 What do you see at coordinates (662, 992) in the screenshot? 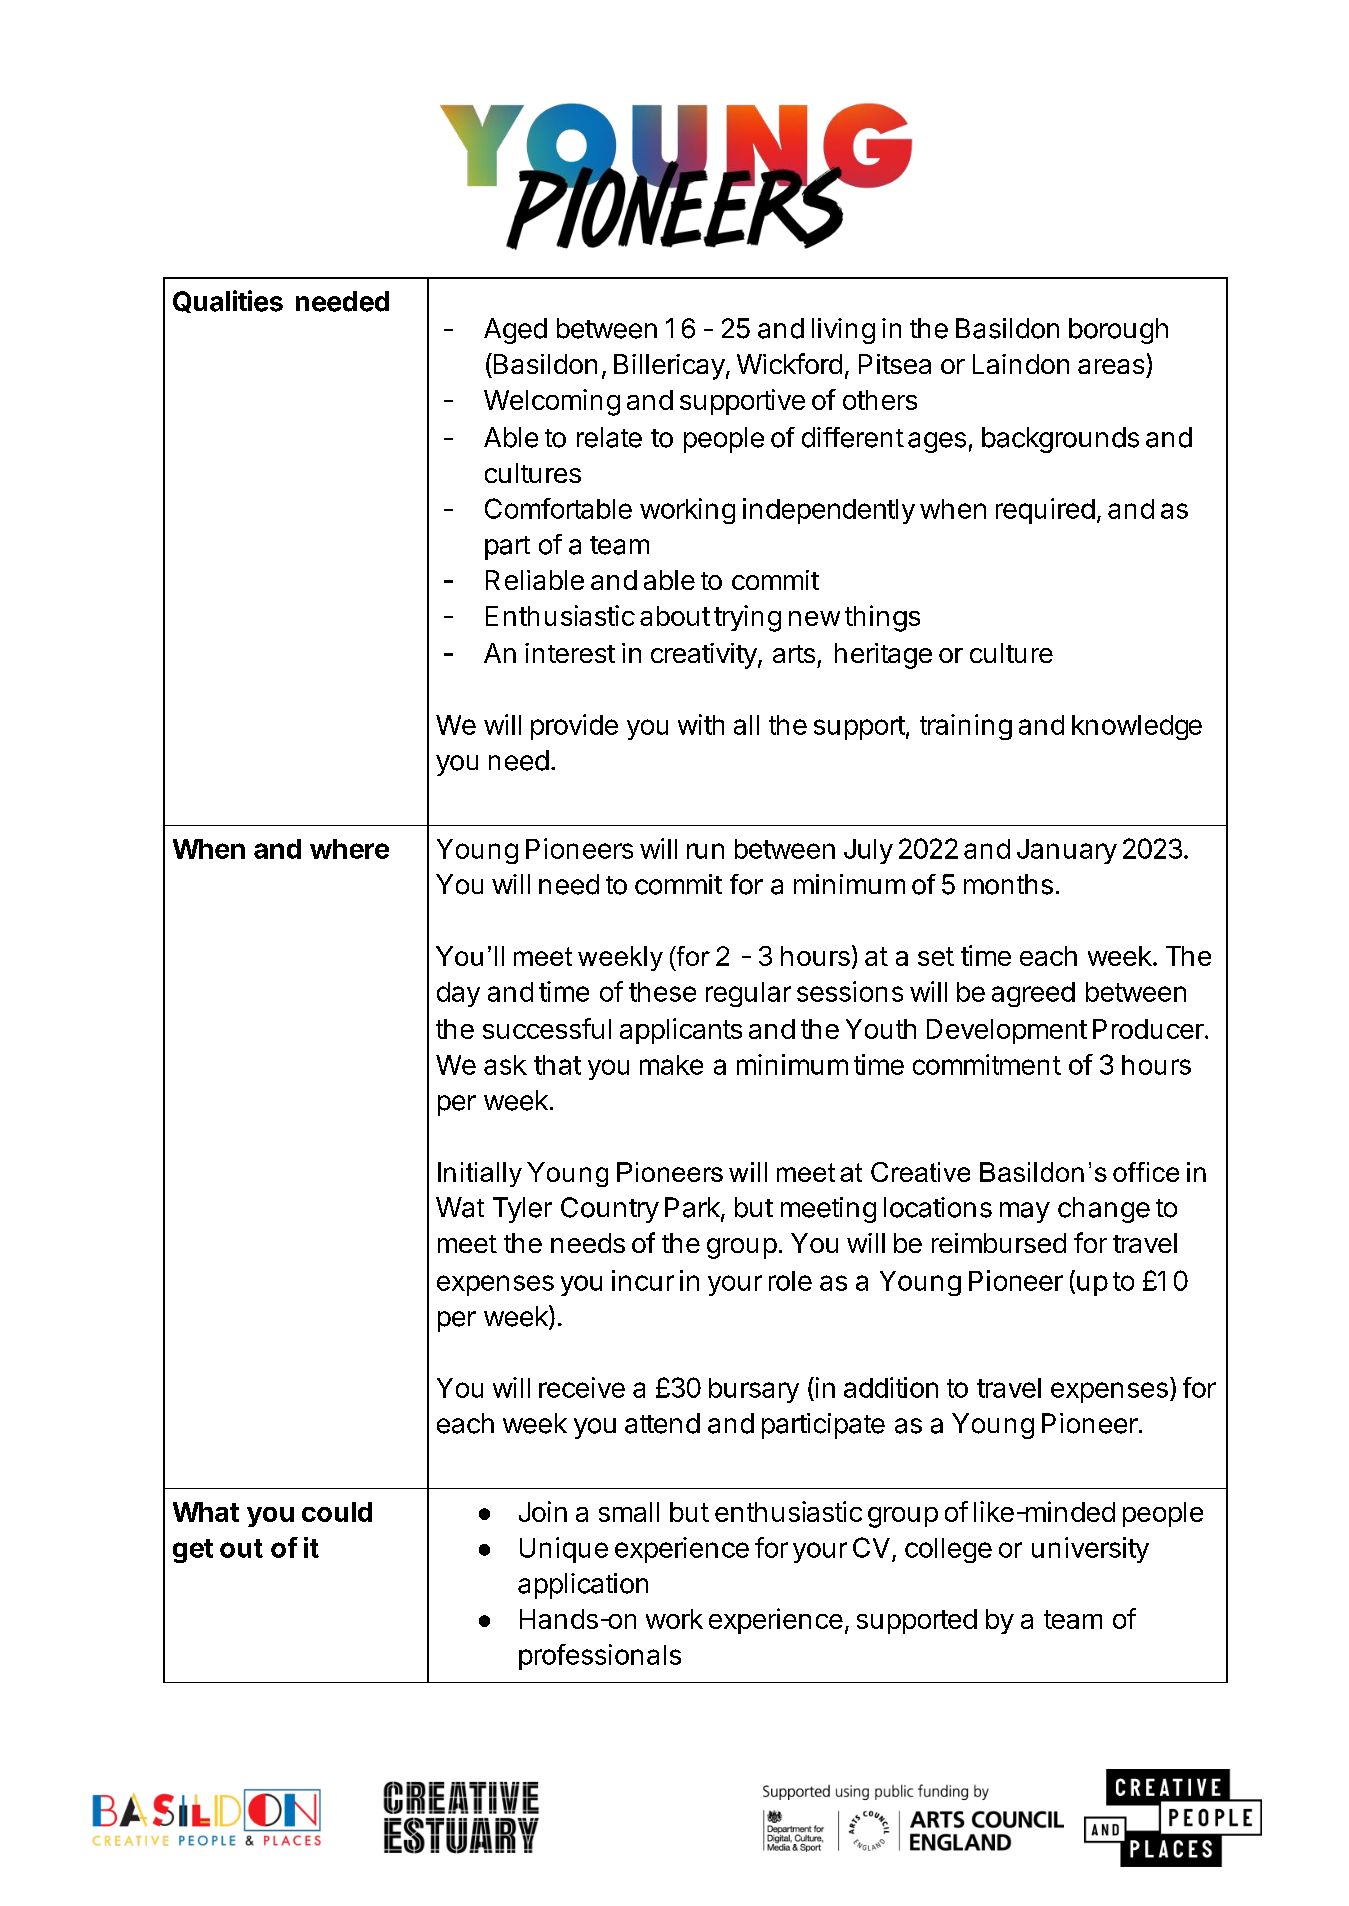
I see `these` at bounding box center [662, 992].
